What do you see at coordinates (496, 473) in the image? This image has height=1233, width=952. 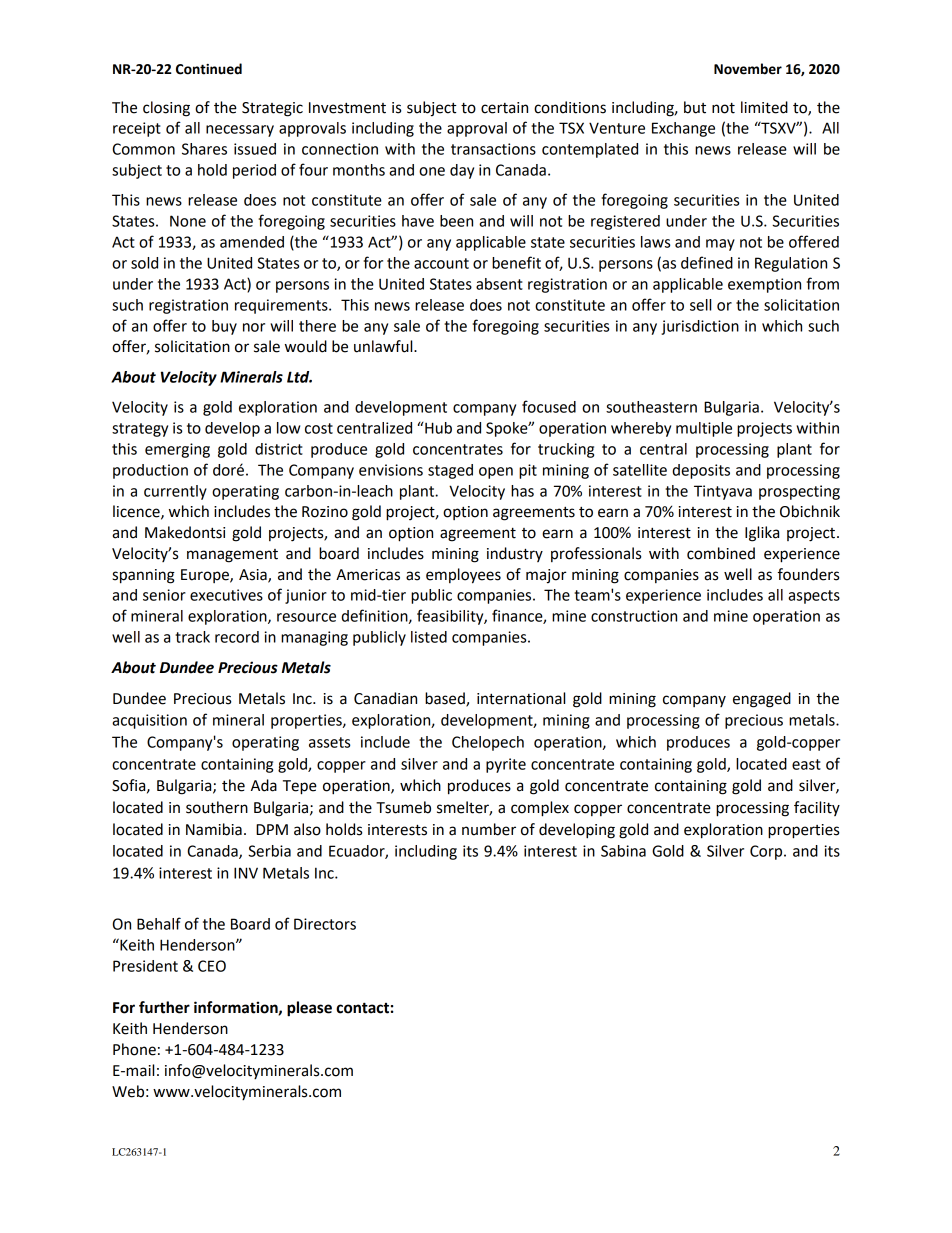 I see `open` at bounding box center [496, 473].
